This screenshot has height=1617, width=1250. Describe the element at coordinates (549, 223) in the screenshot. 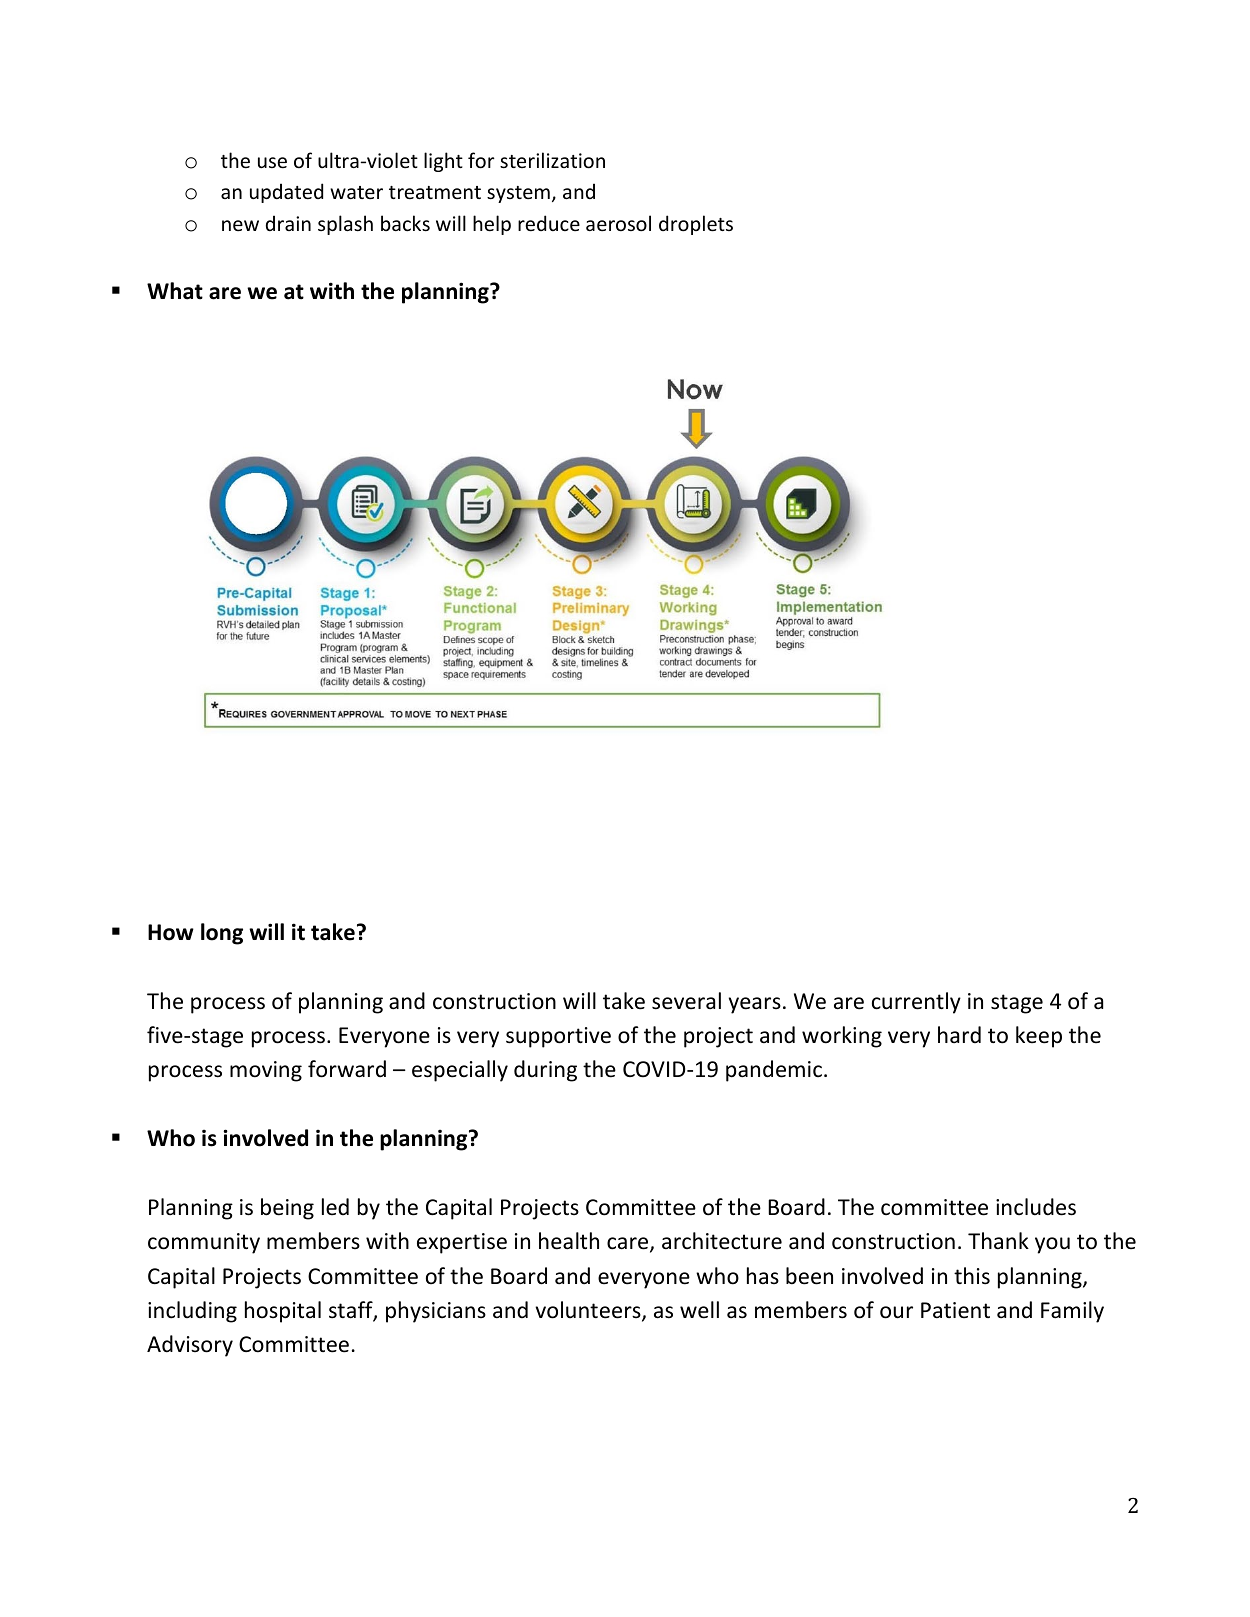

I see `reduce` at that location.
